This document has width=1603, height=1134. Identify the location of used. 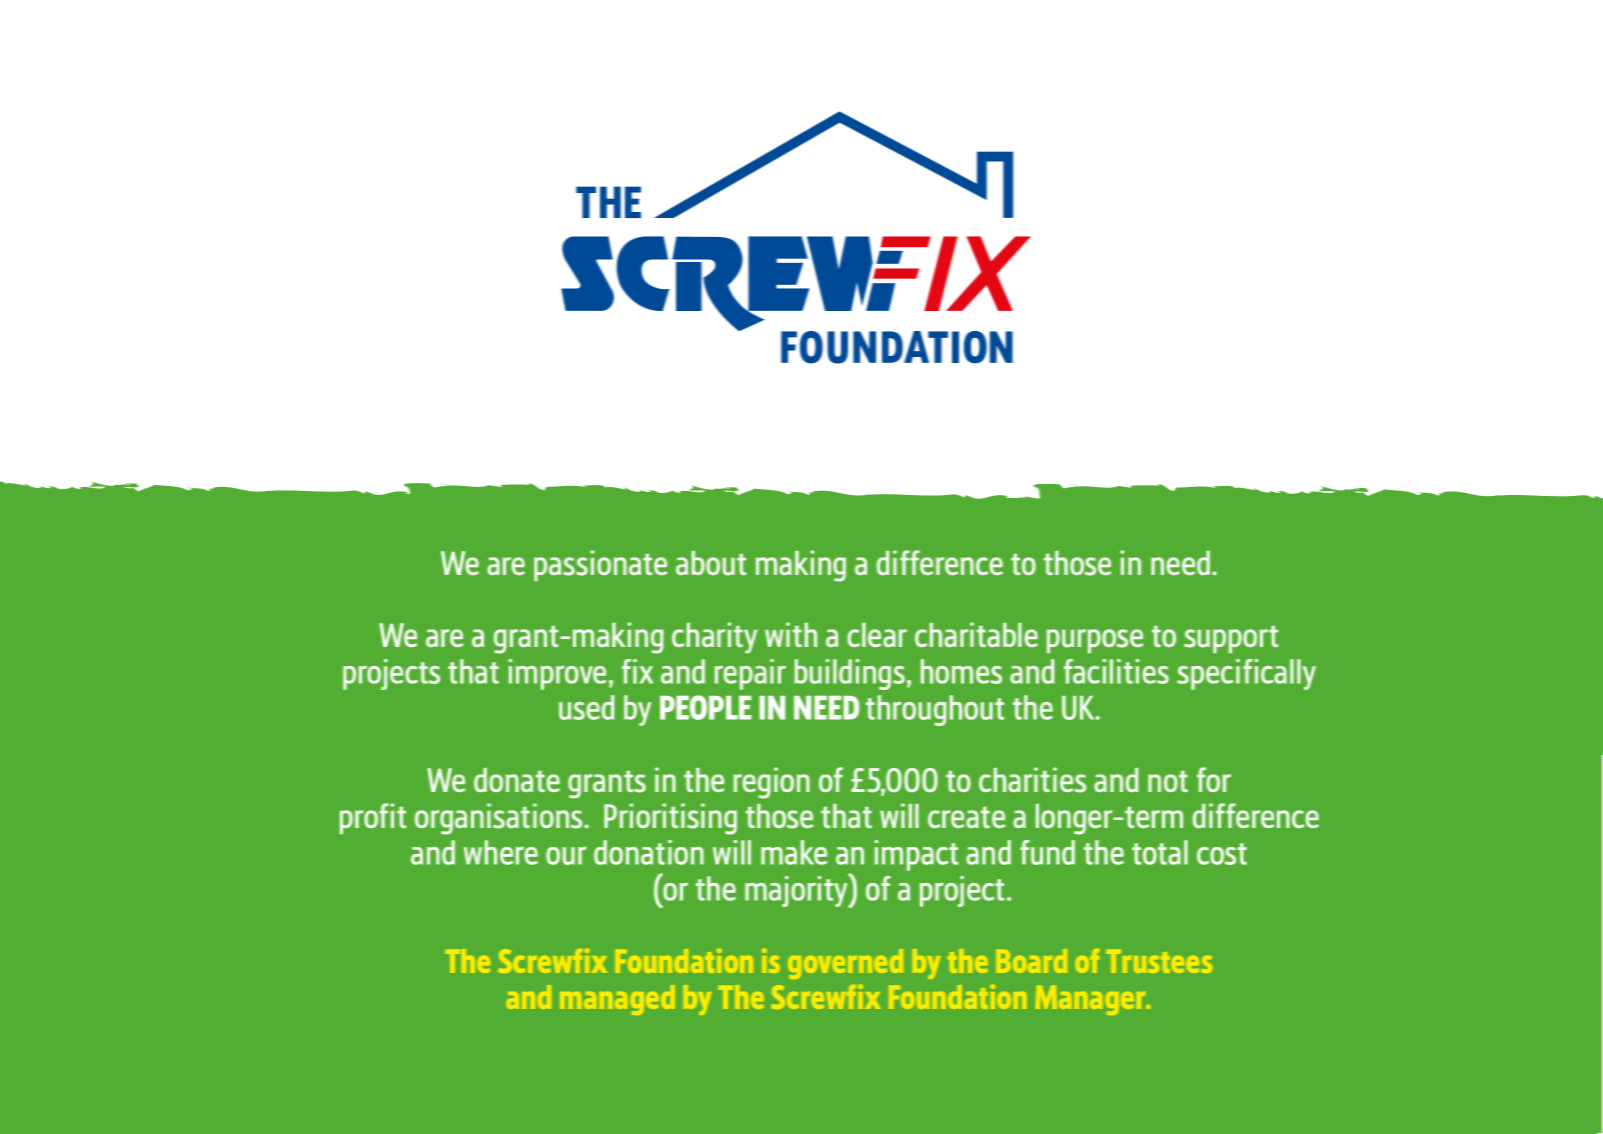
(586, 707).
